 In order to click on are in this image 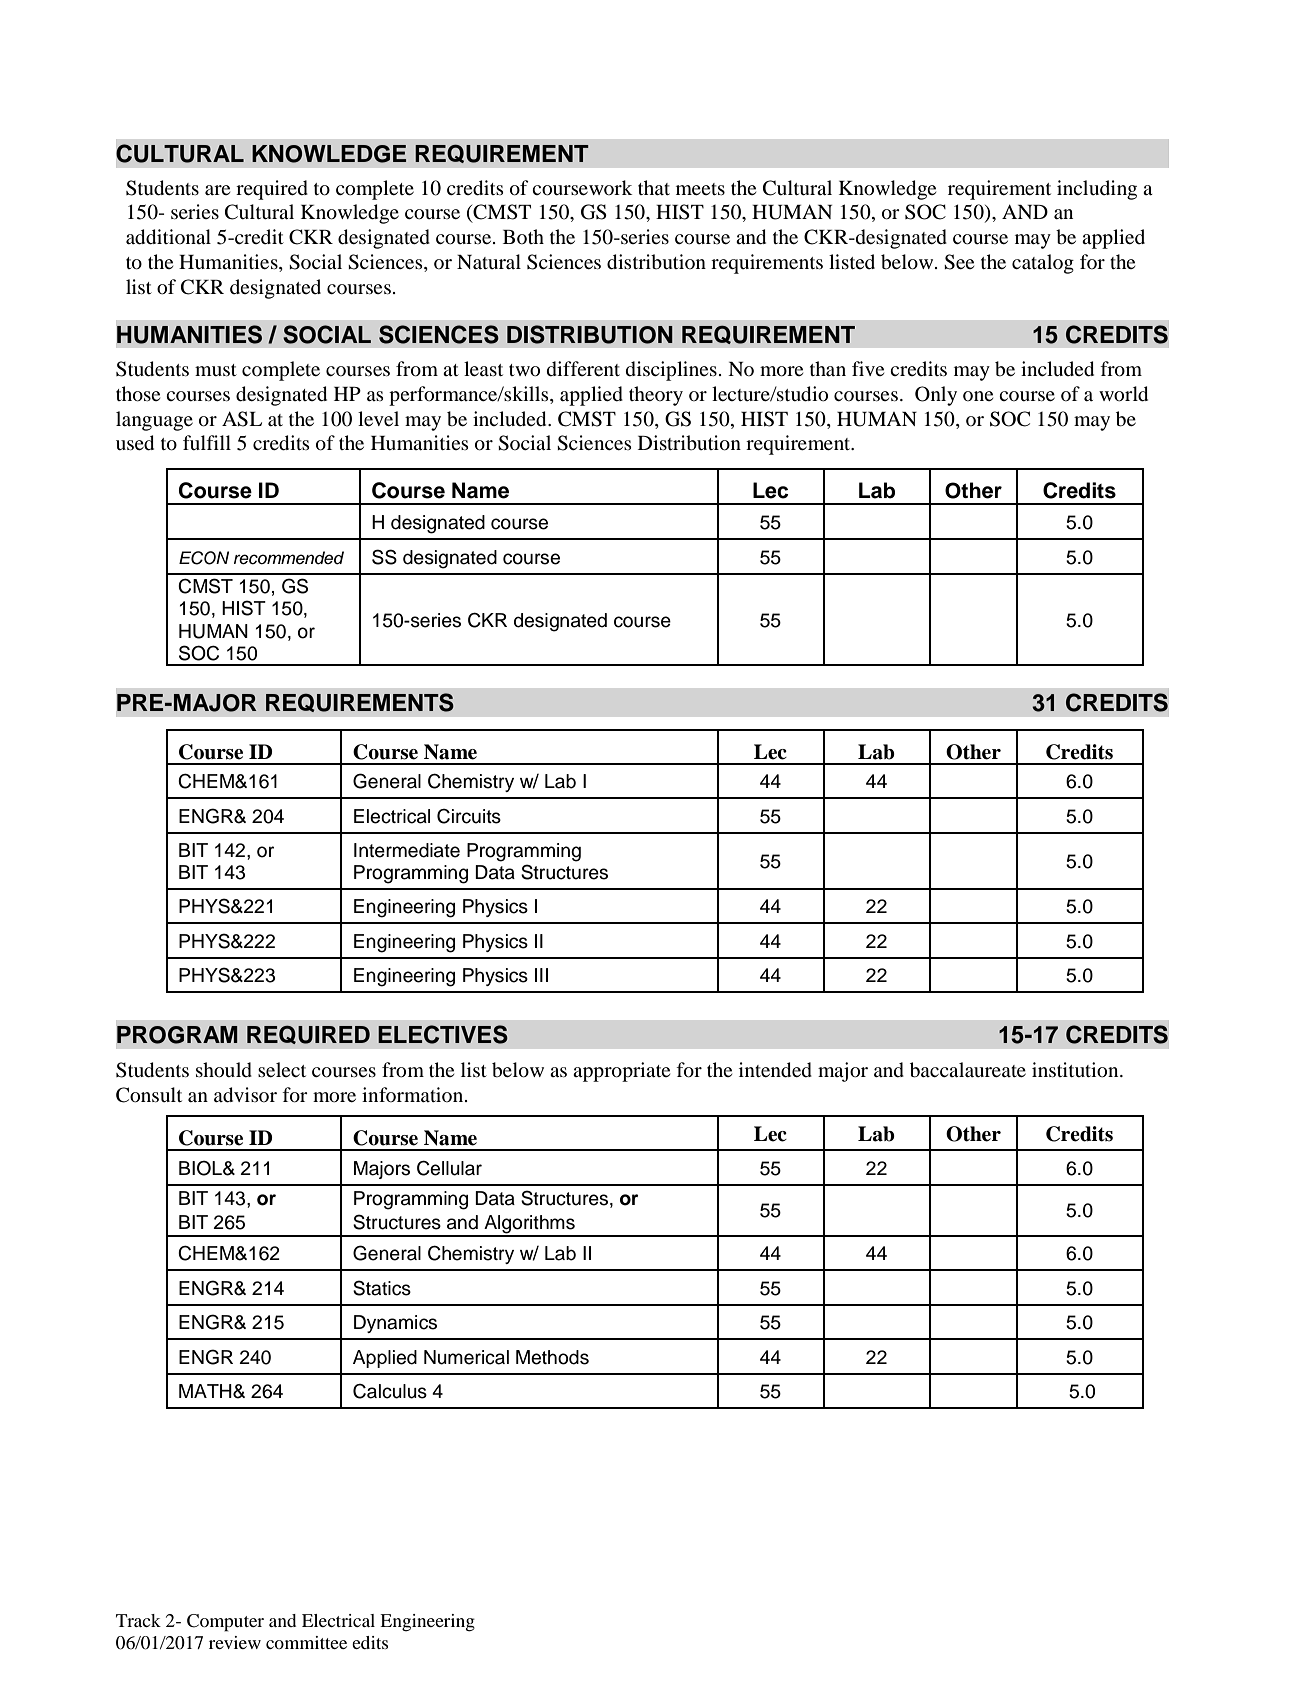, I will do `click(217, 190)`.
